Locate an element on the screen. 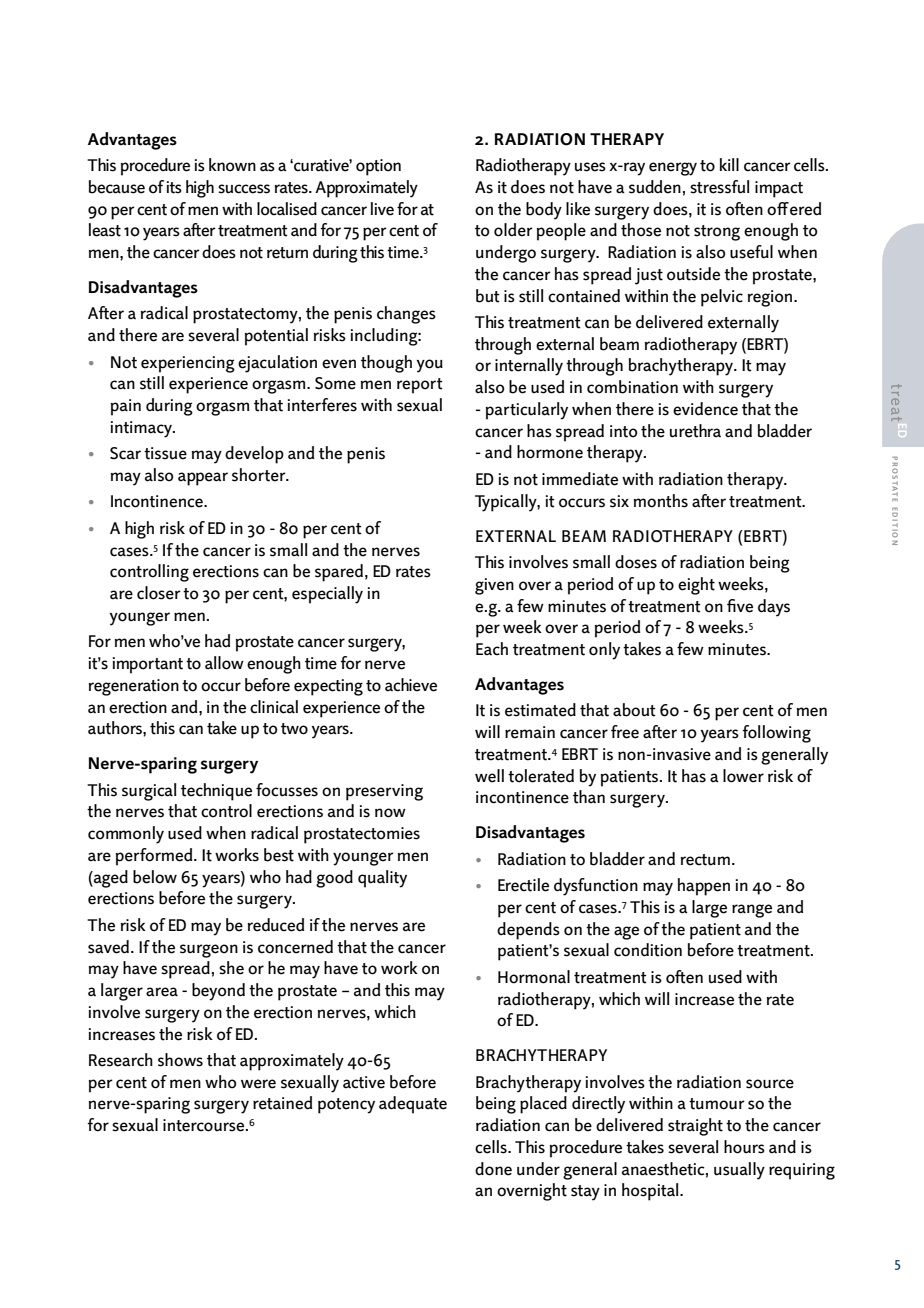 This screenshot has width=924, height=1308. stressful is located at coordinates (719, 187).
